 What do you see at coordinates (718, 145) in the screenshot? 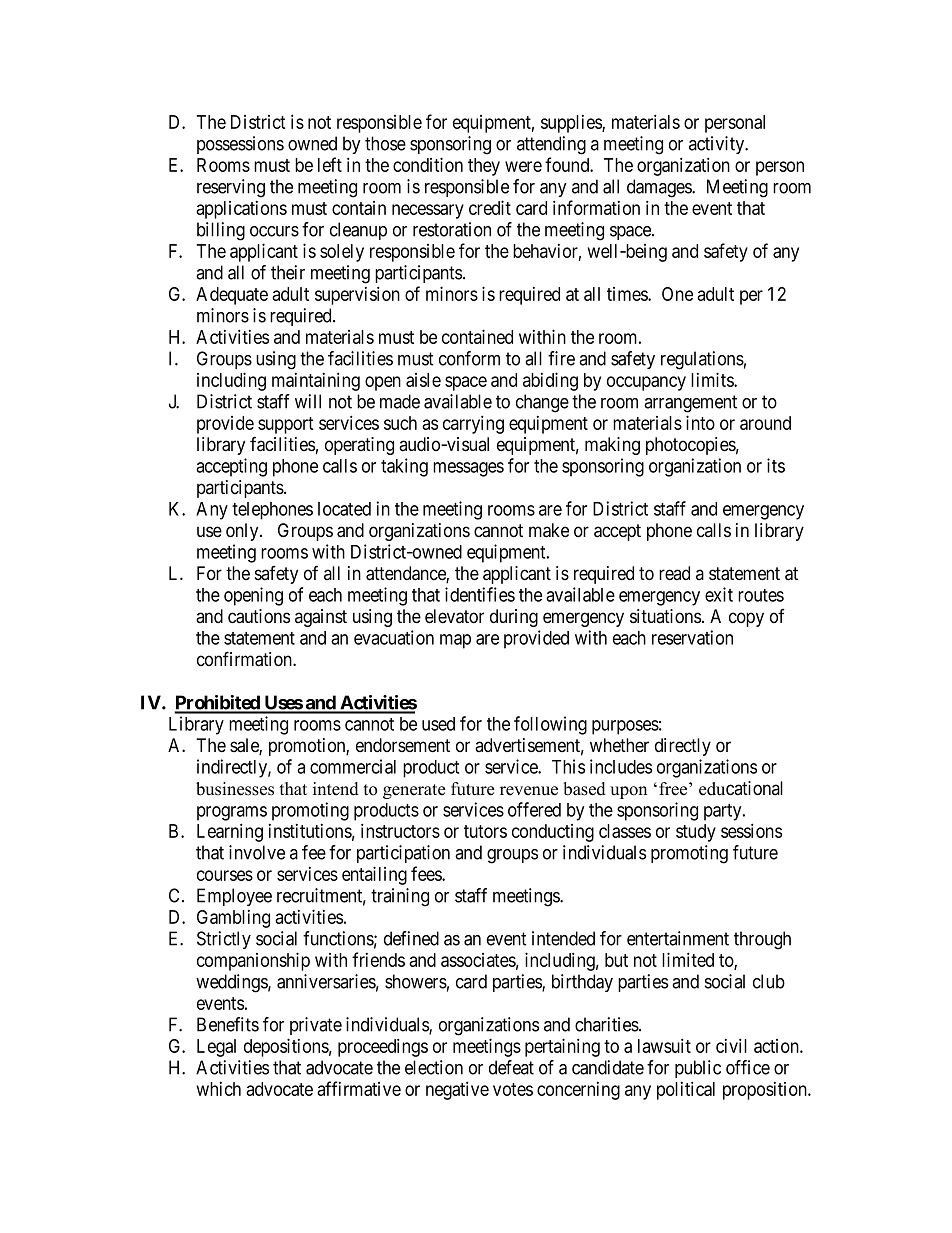
I see `activity` at bounding box center [718, 145].
